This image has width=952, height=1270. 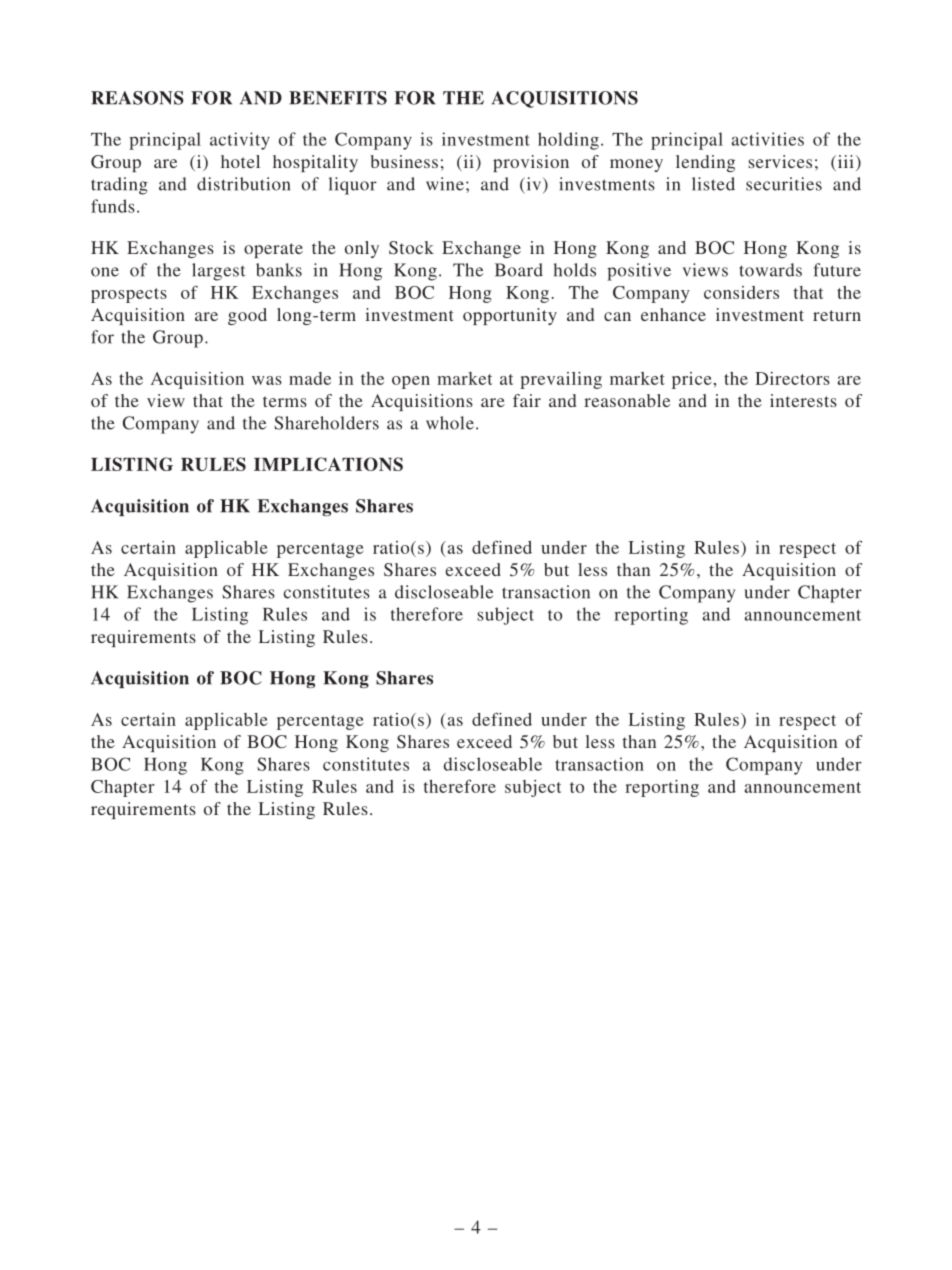 I want to click on good, so click(x=247, y=316).
